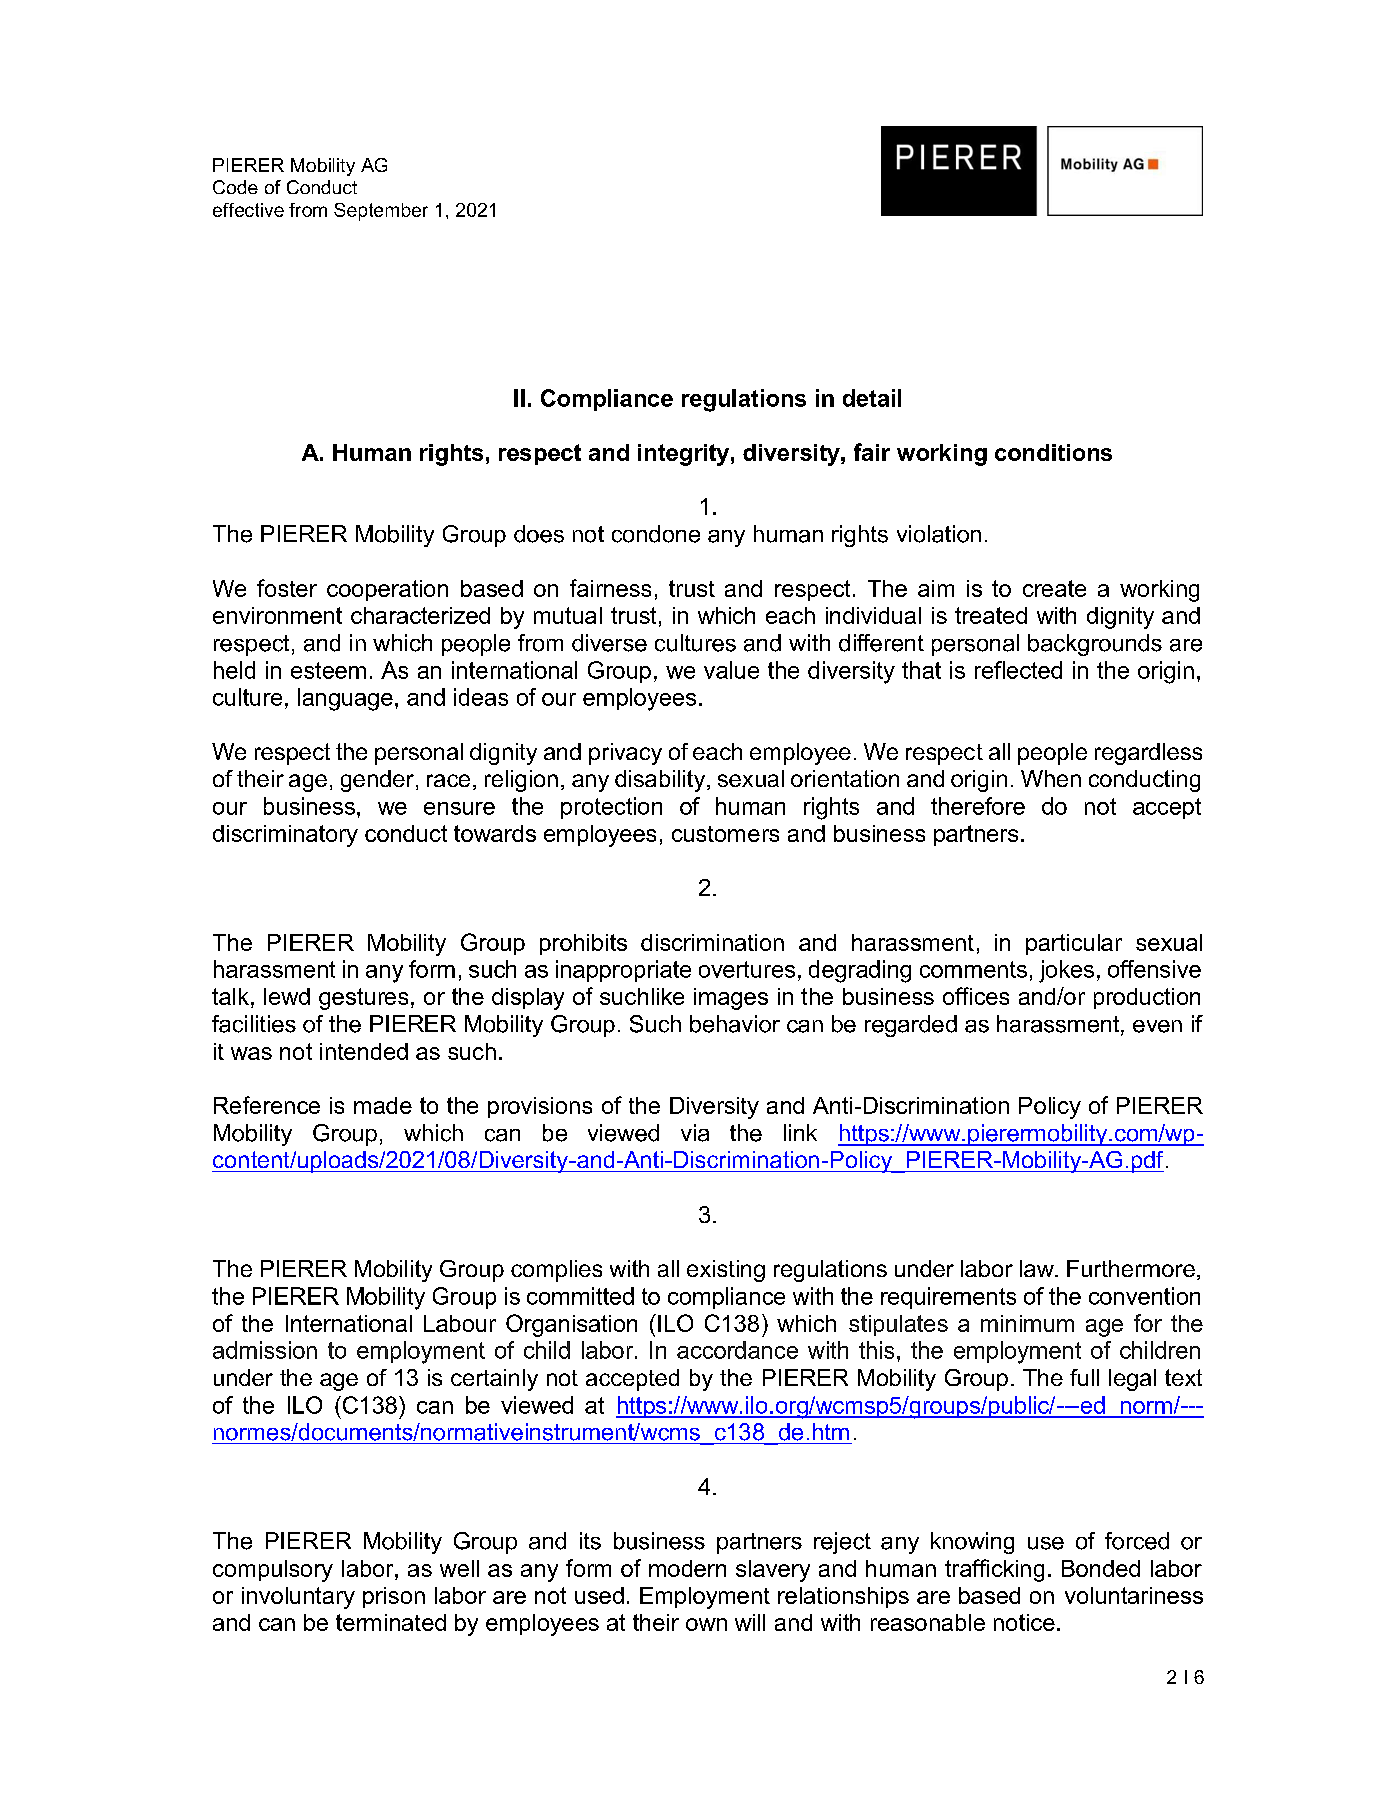 The width and height of the page is (1400, 1811). What do you see at coordinates (1157, 1026) in the page?
I see `even` at bounding box center [1157, 1026].
